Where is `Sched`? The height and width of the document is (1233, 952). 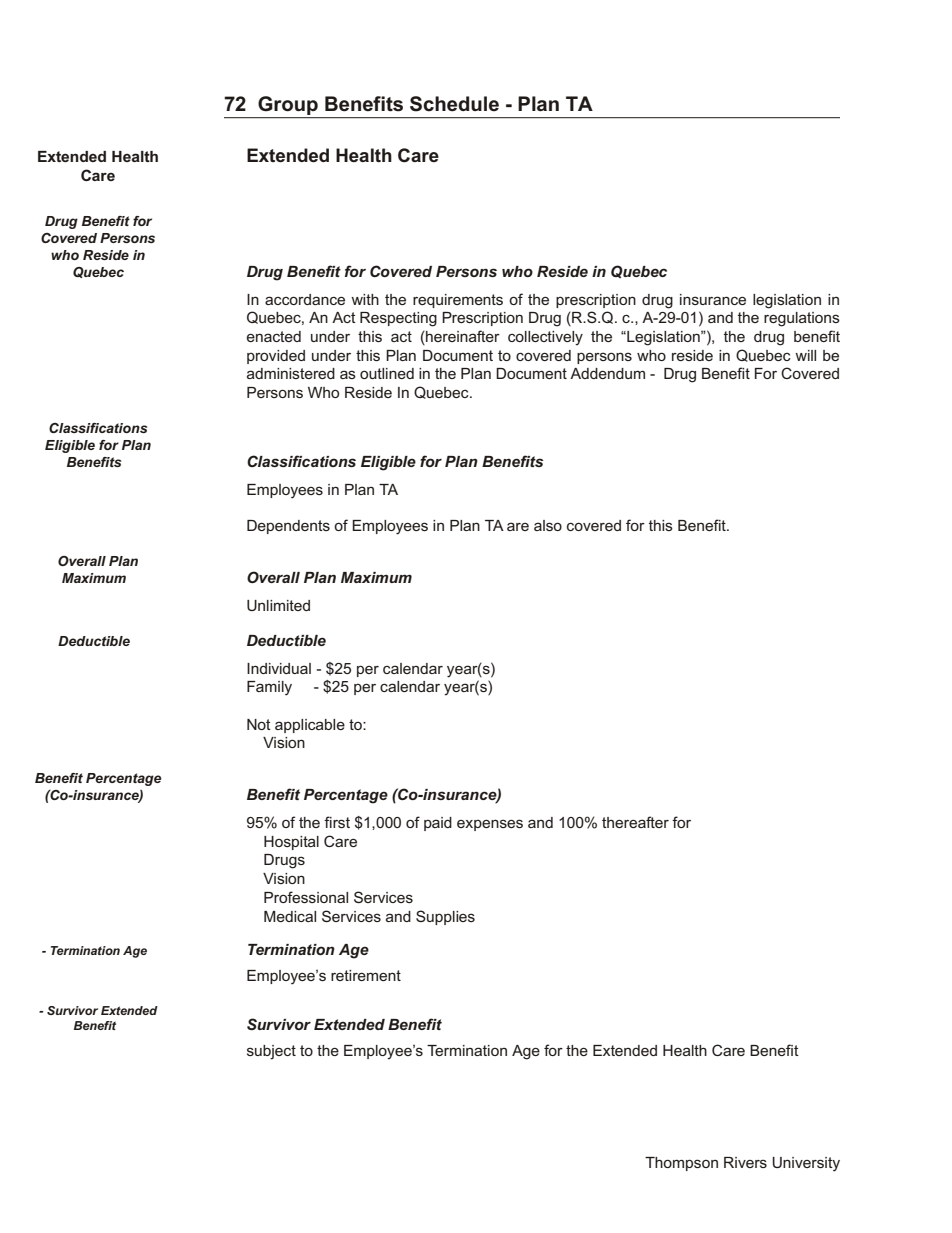 Sched is located at coordinates (439, 104).
